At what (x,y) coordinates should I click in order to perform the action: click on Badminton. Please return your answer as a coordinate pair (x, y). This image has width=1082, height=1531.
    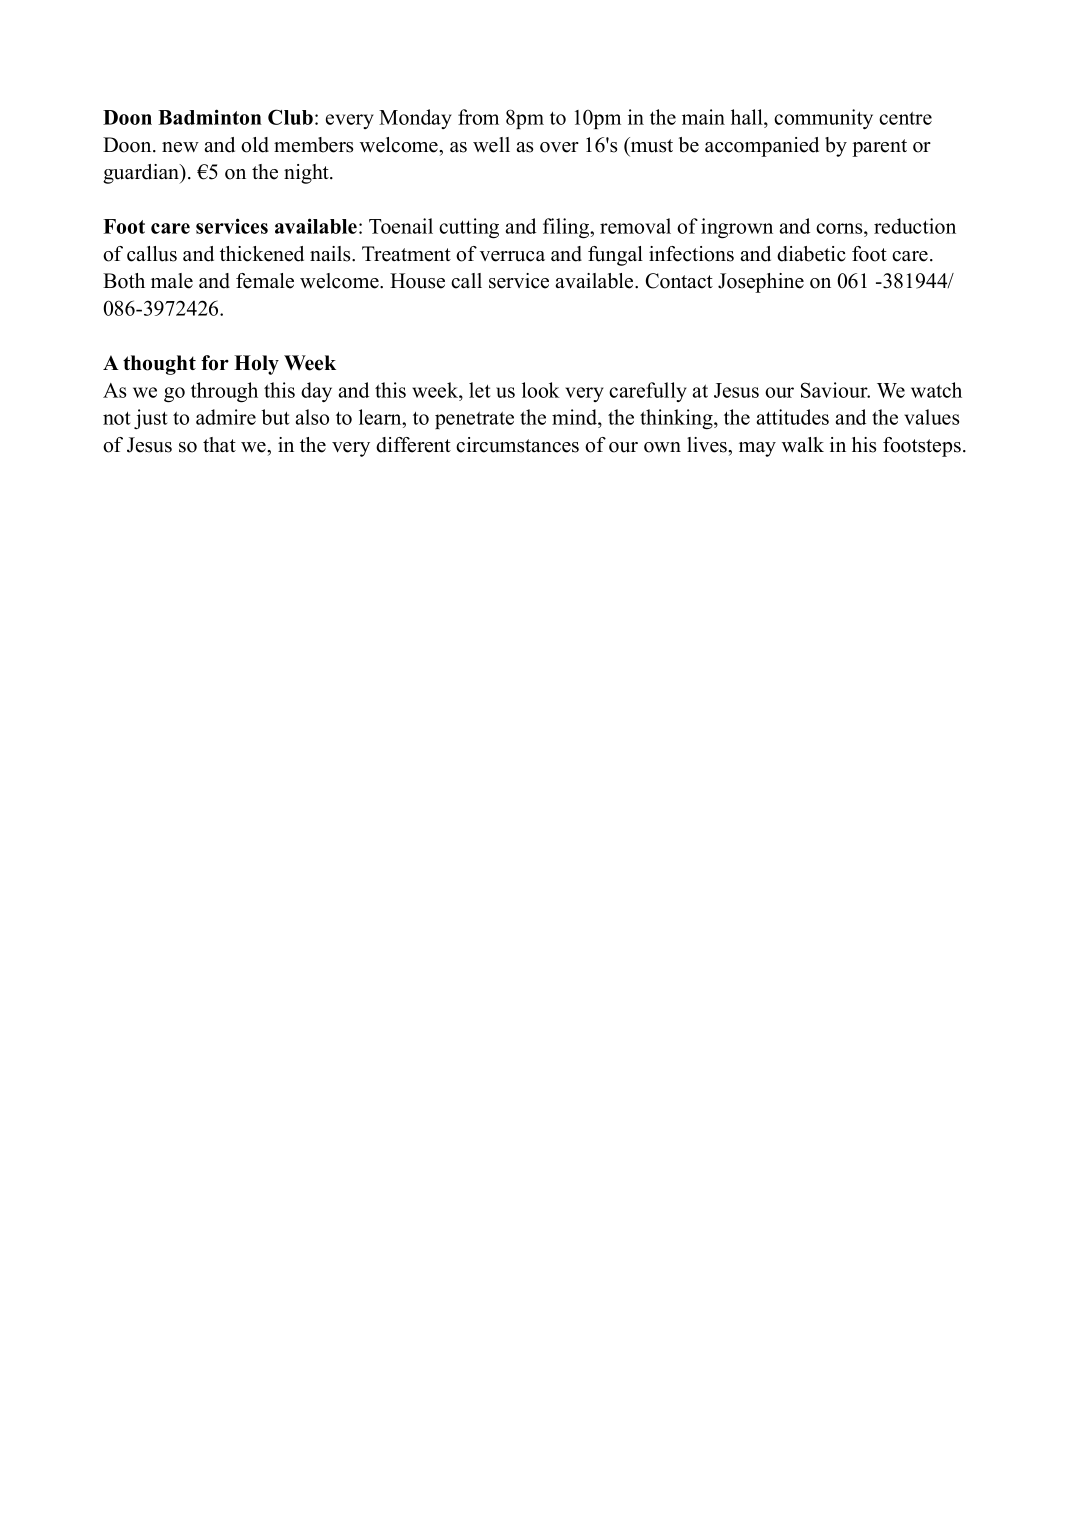
    Looking at the image, I should click on (210, 117).
